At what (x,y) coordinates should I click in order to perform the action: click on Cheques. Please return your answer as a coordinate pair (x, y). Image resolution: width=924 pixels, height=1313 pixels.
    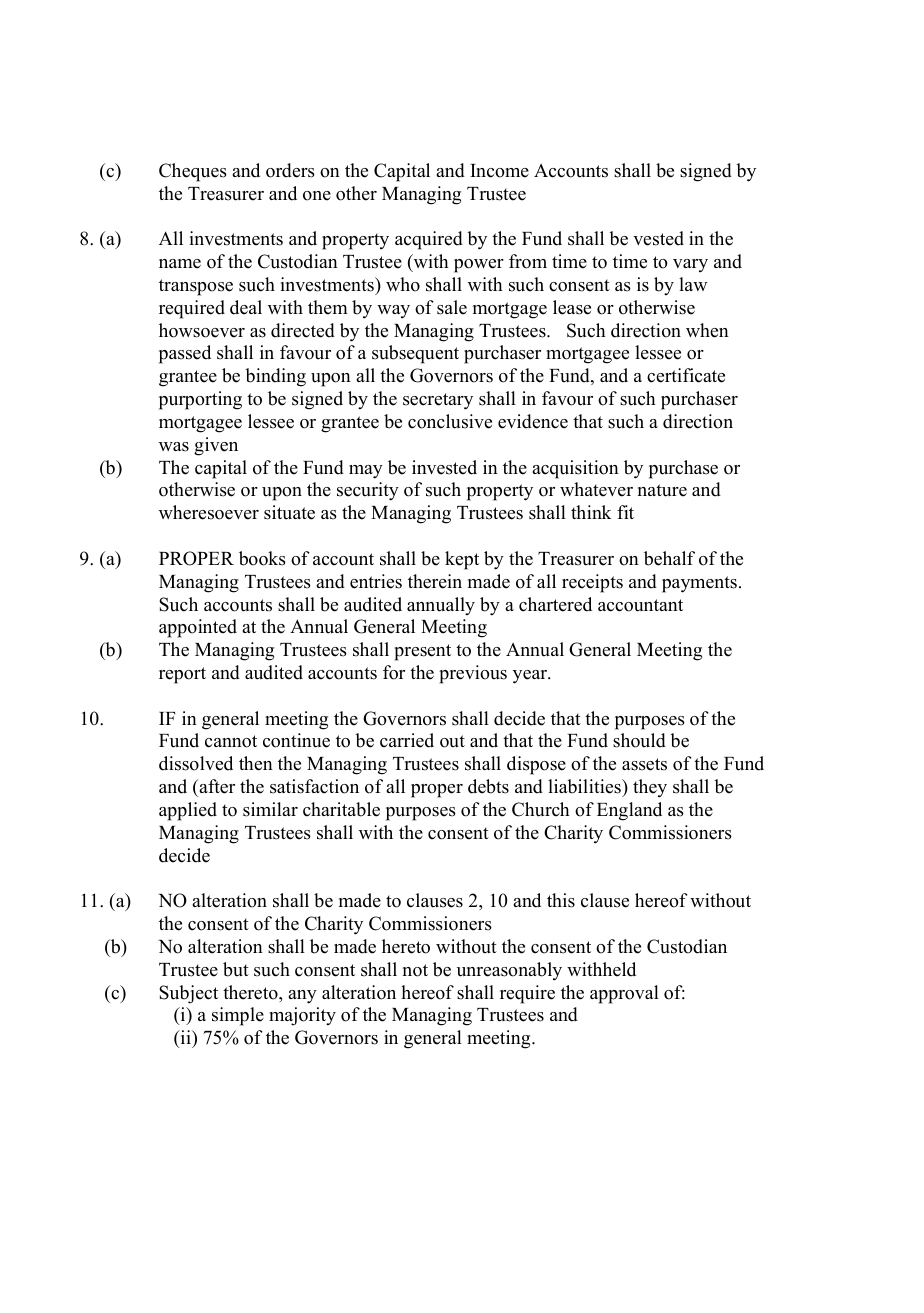
    Looking at the image, I should click on (193, 172).
